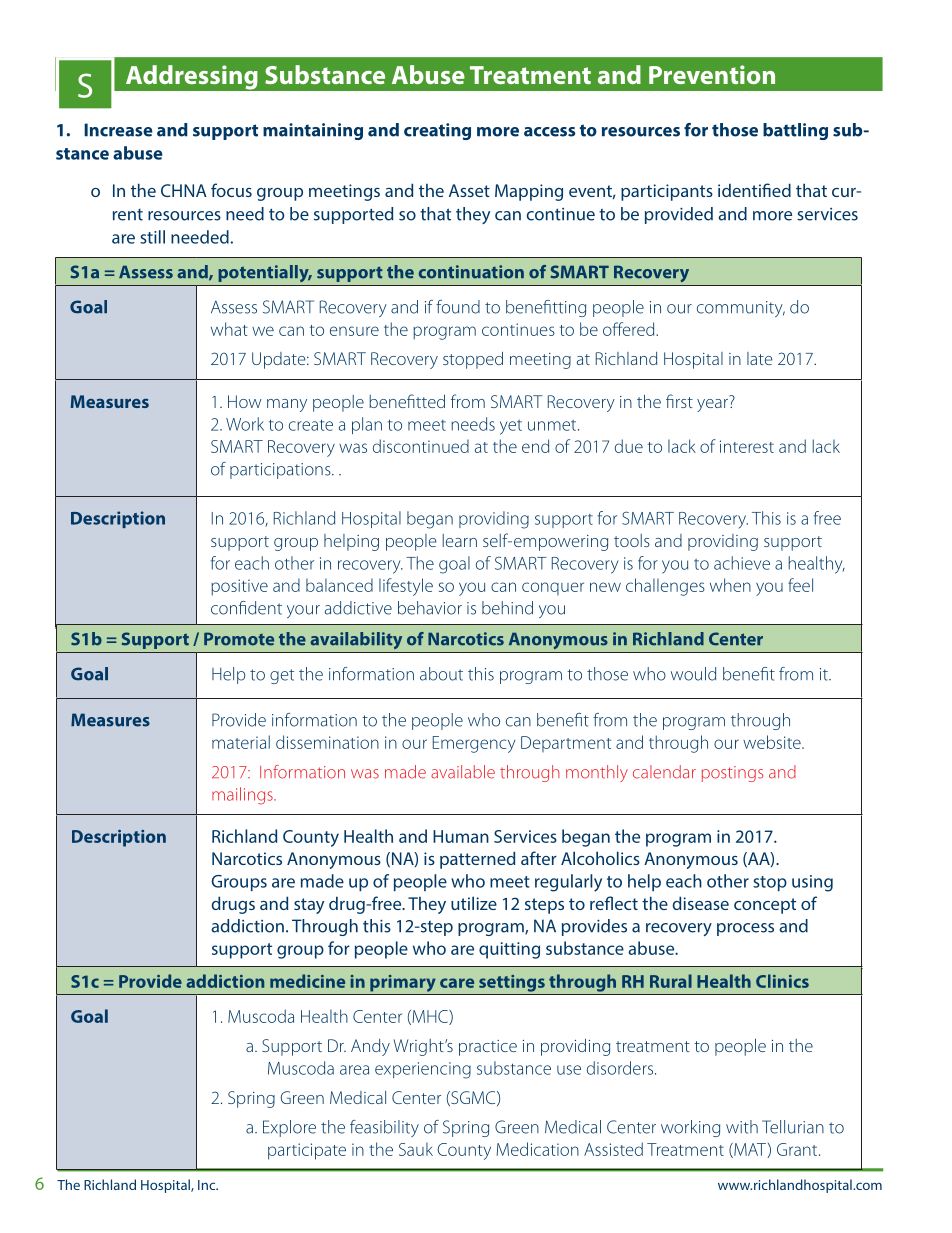  I want to click on behind, so click(507, 608).
